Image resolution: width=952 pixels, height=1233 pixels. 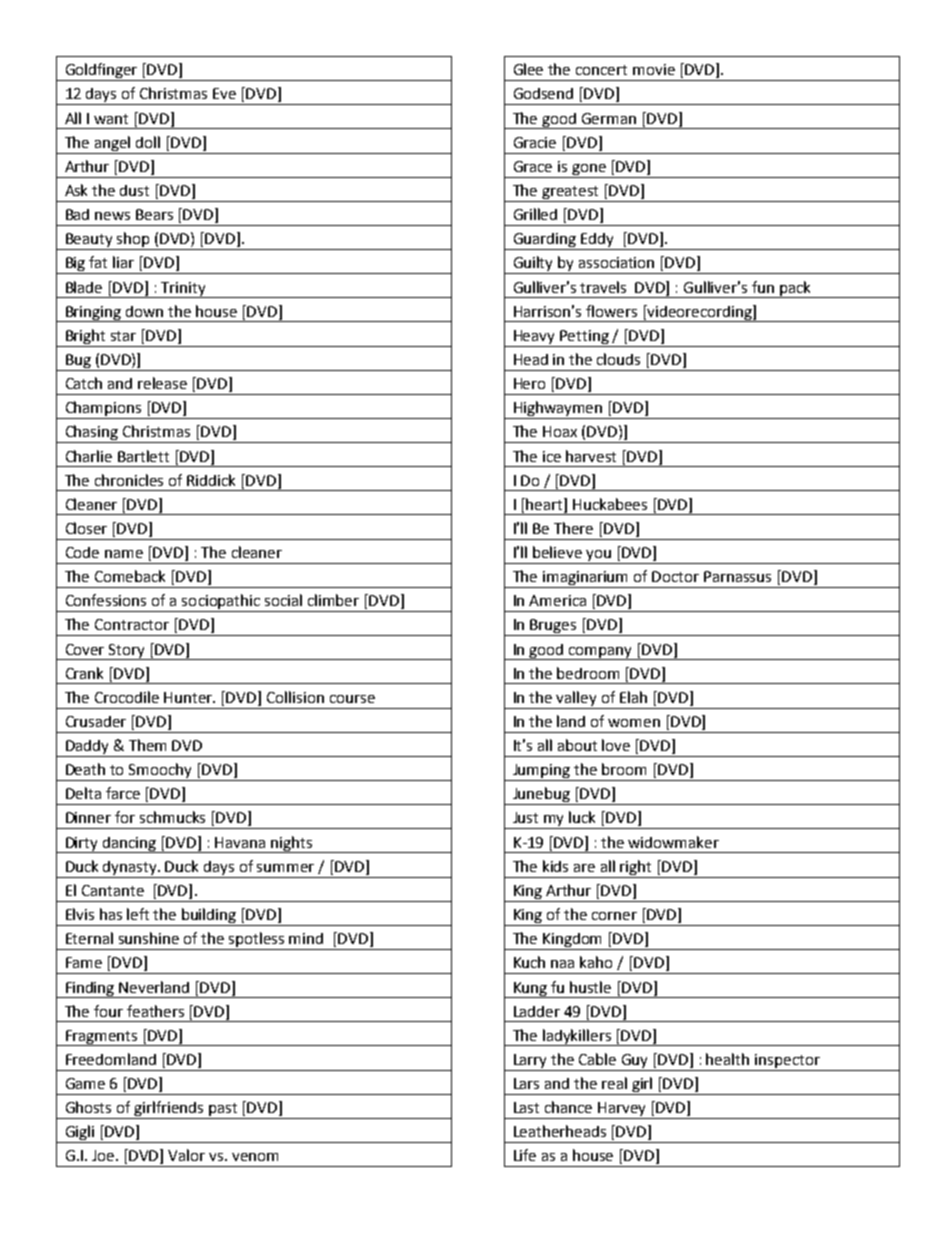 I want to click on movie, so click(x=654, y=69).
